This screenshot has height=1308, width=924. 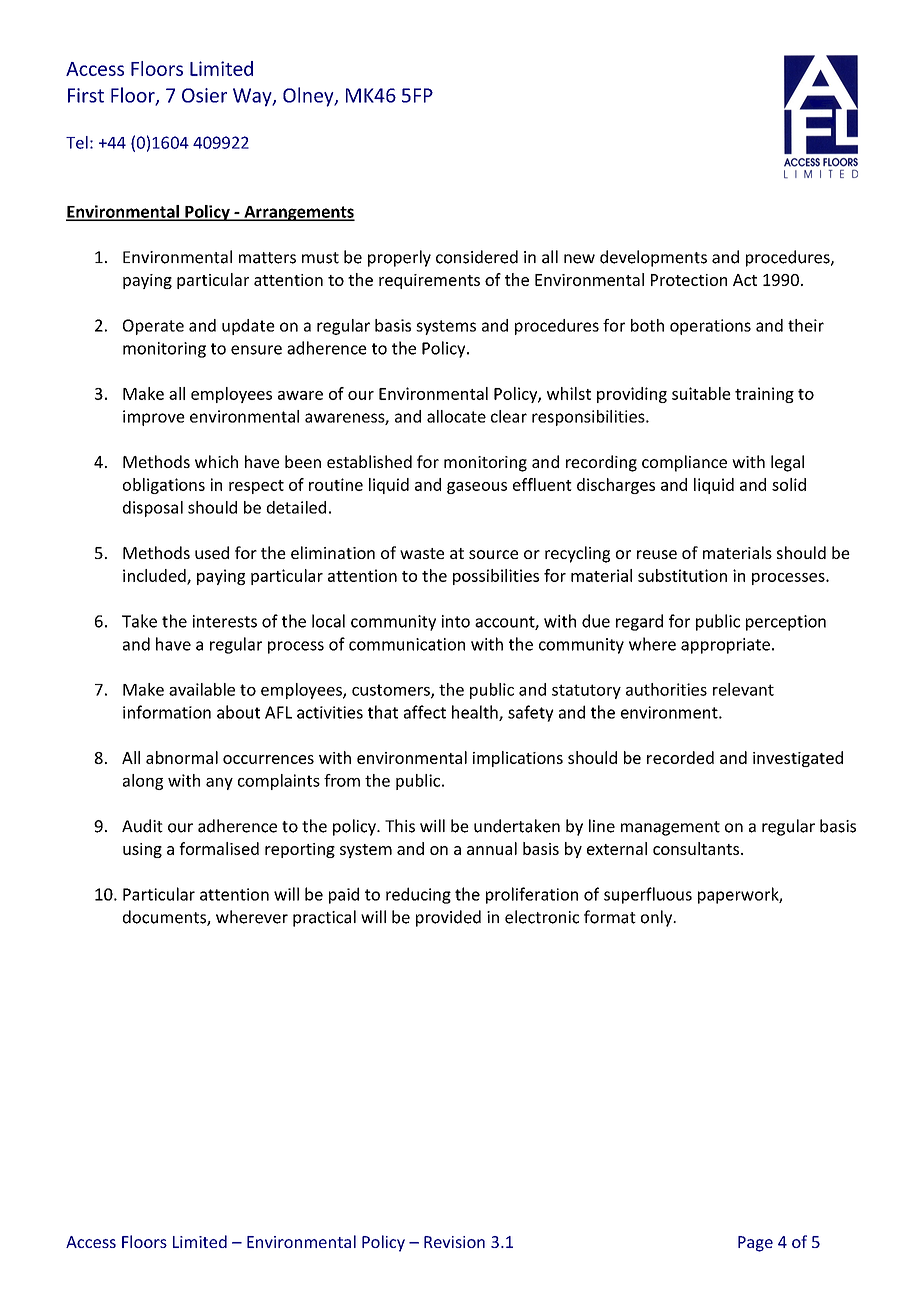 What do you see at coordinates (755, 1244) in the screenshot?
I see `Page` at bounding box center [755, 1244].
